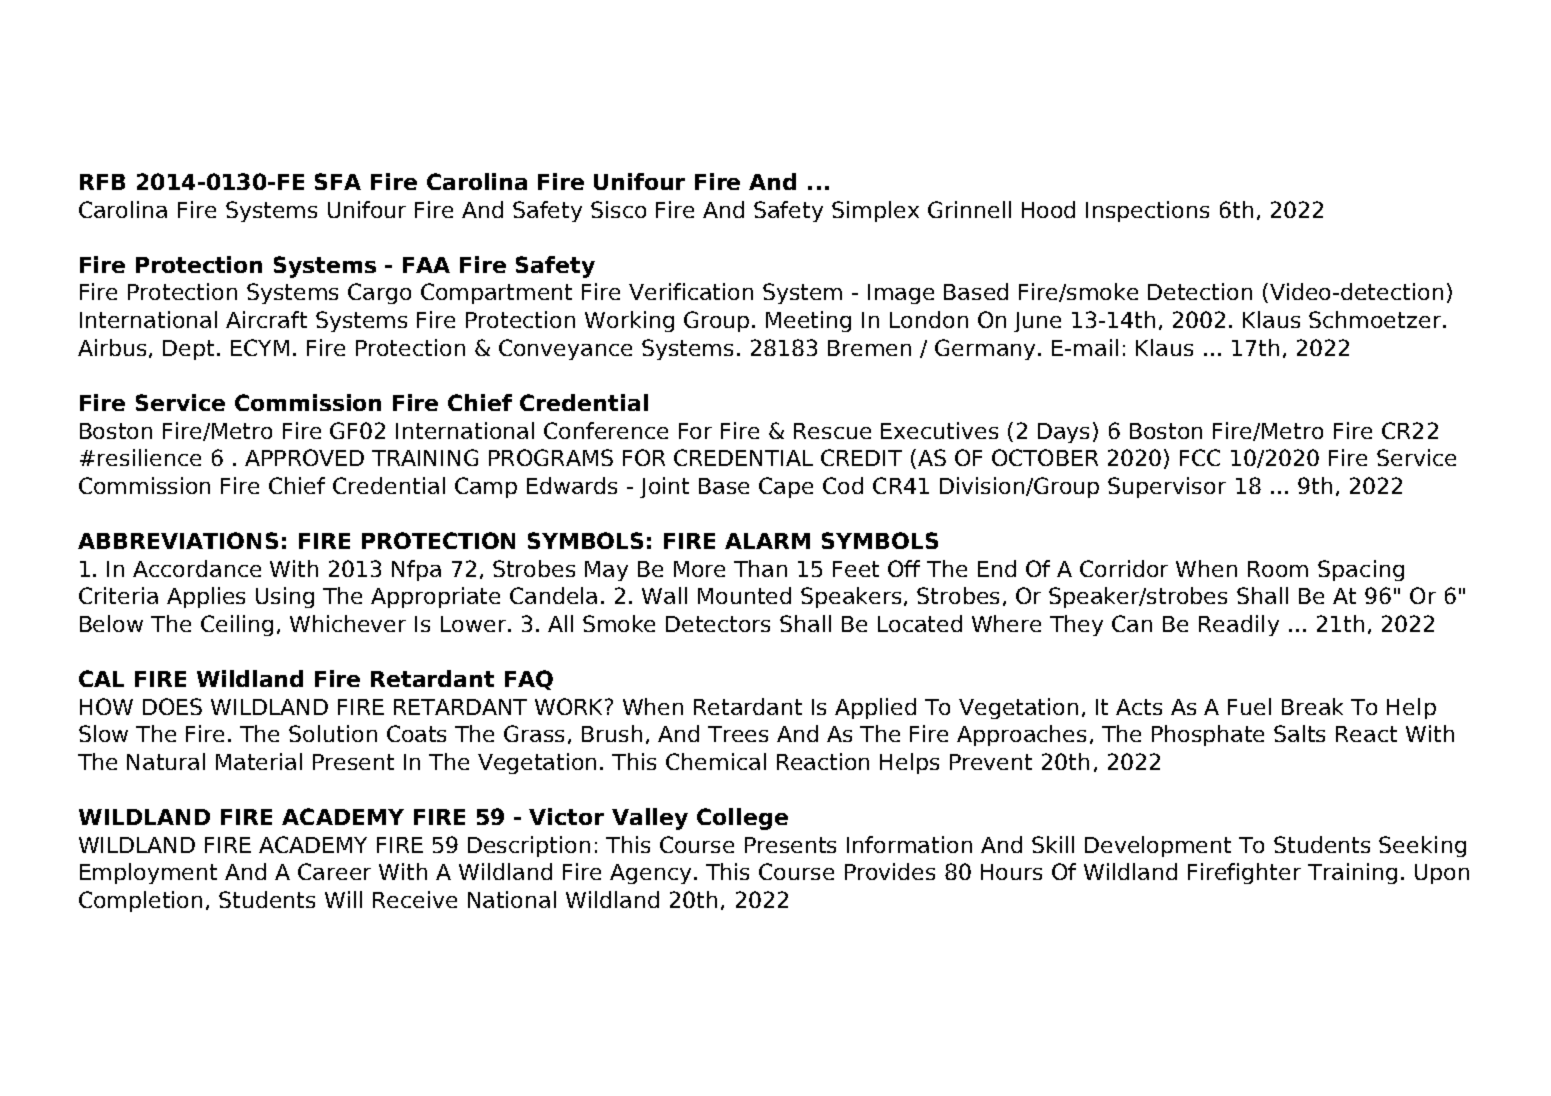 The width and height of the screenshot is (1551, 1096). What do you see at coordinates (832, 431) in the screenshot?
I see `Rescue` at bounding box center [832, 431].
